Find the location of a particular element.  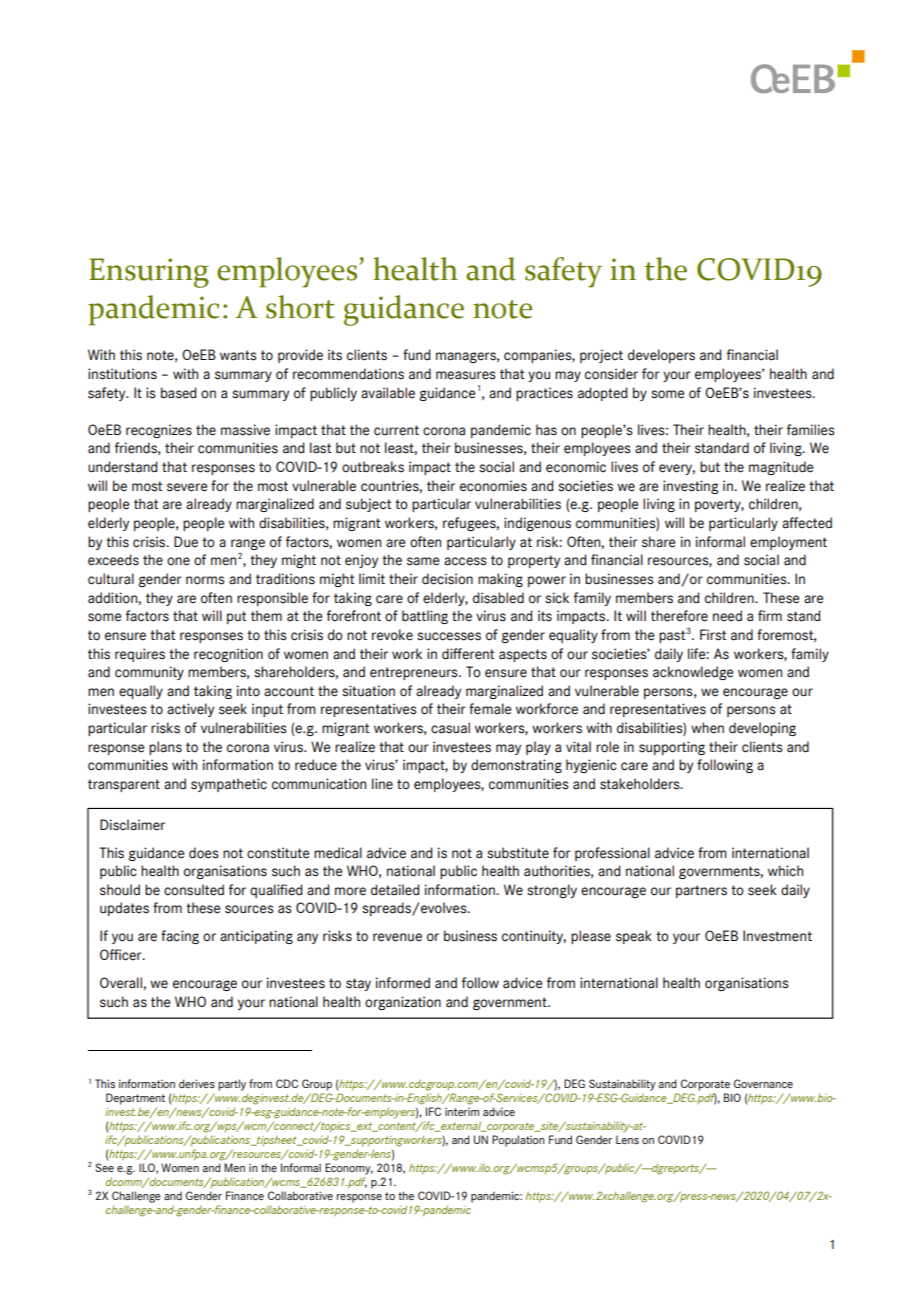

measures is located at coordinates (465, 375).
